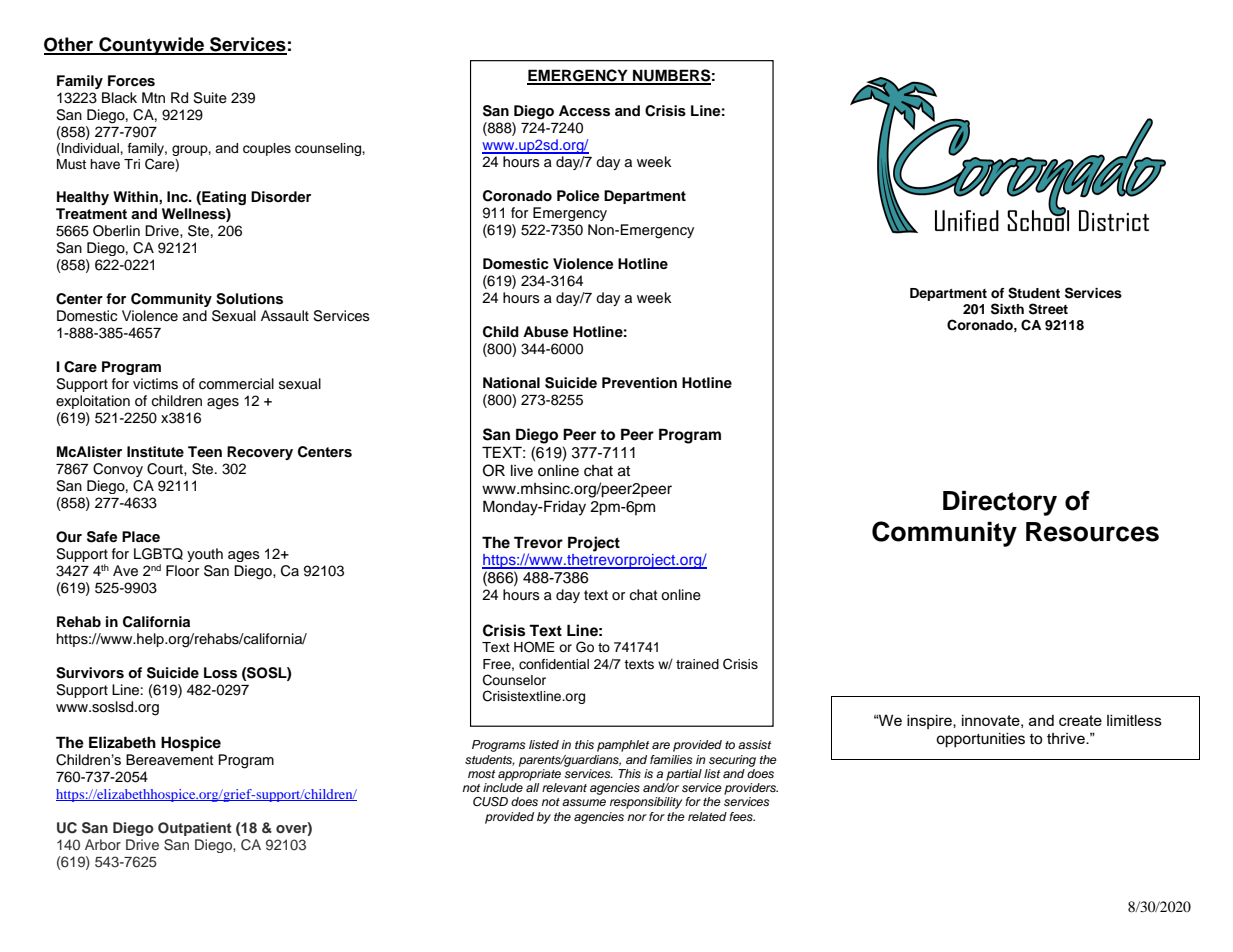 This screenshot has height=952, width=1233. What do you see at coordinates (195, 829) in the screenshot?
I see `Outpatient` at bounding box center [195, 829].
